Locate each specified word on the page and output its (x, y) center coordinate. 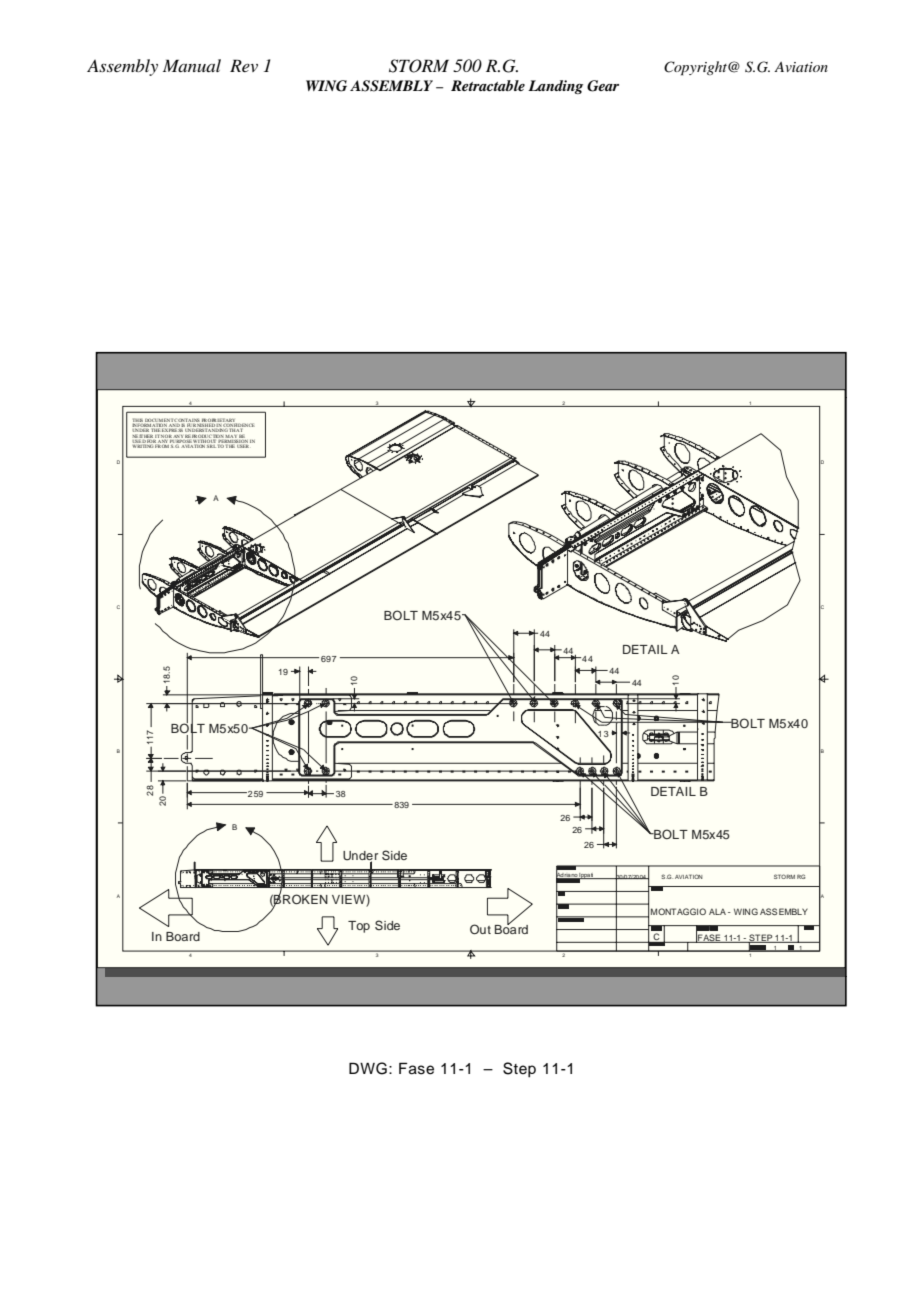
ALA (717, 912)
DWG (368, 1068)
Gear (603, 86)
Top (359, 927)
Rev (244, 65)
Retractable (488, 85)
